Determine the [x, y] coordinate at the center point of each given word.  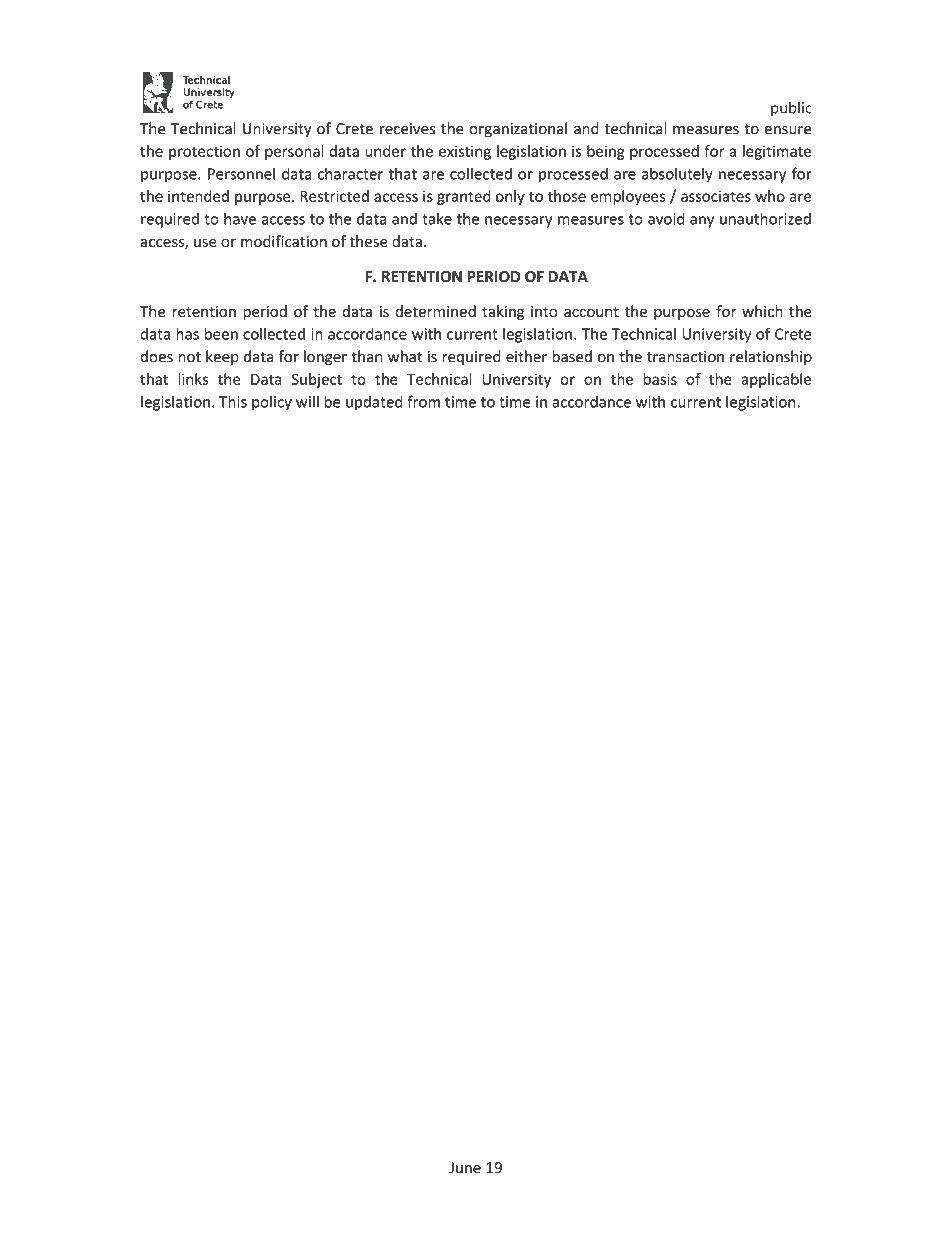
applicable [776, 380]
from [423, 401]
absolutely [677, 175]
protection [204, 152]
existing [465, 152]
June [465, 1168]
